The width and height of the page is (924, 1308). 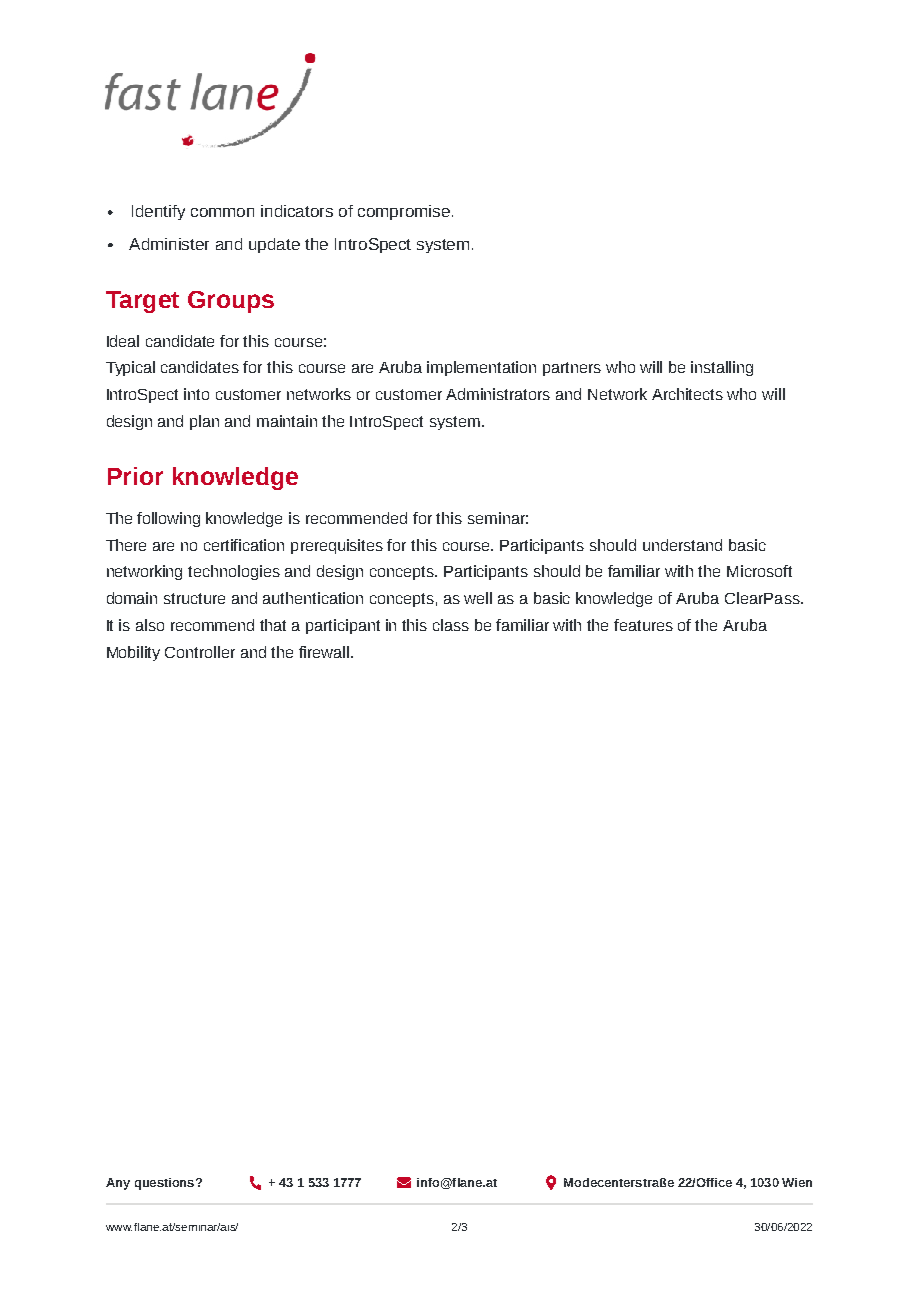 What do you see at coordinates (404, 212) in the page?
I see `compromise` at bounding box center [404, 212].
